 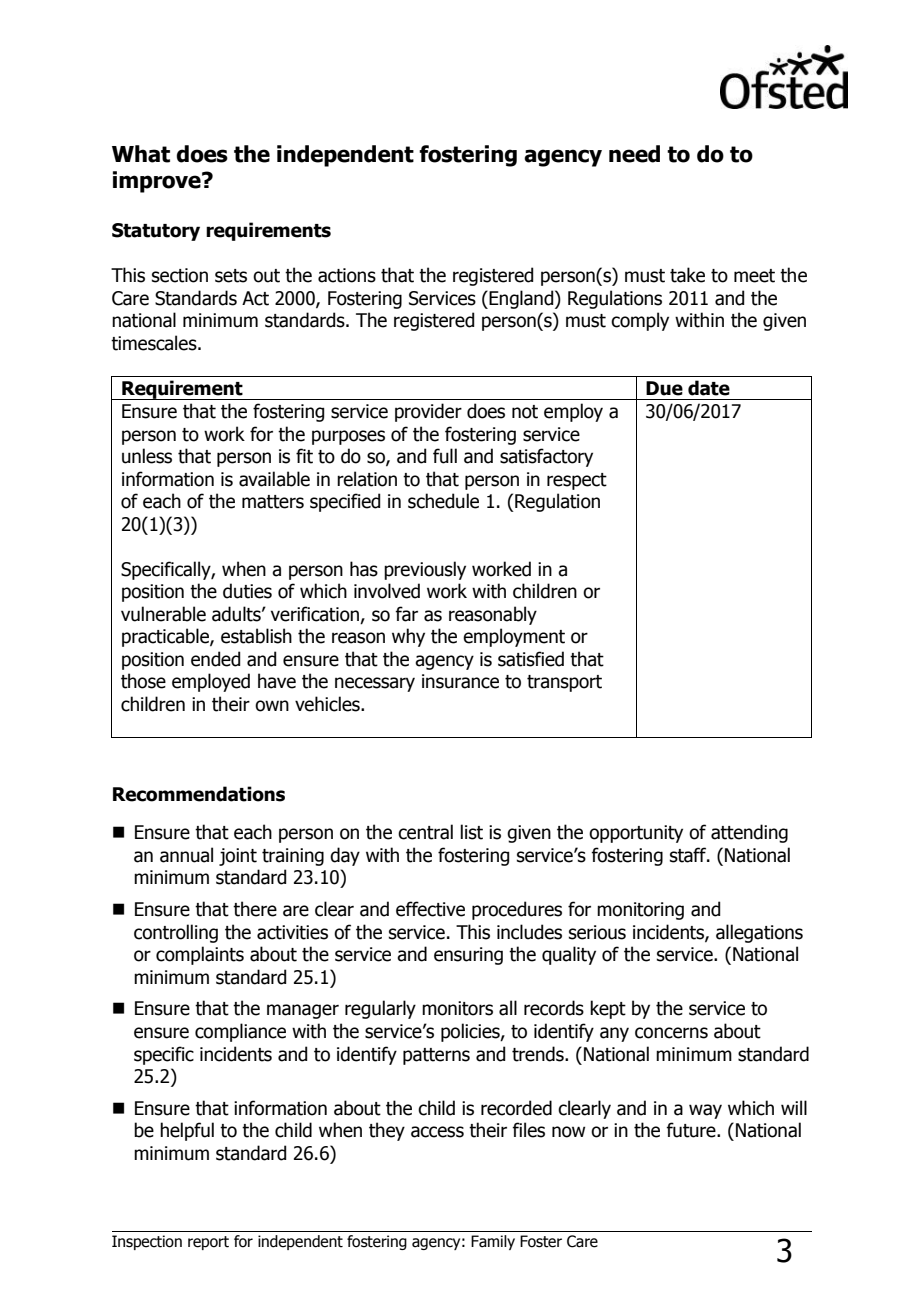 What do you see at coordinates (564, 683) in the screenshot?
I see `transport` at bounding box center [564, 683].
